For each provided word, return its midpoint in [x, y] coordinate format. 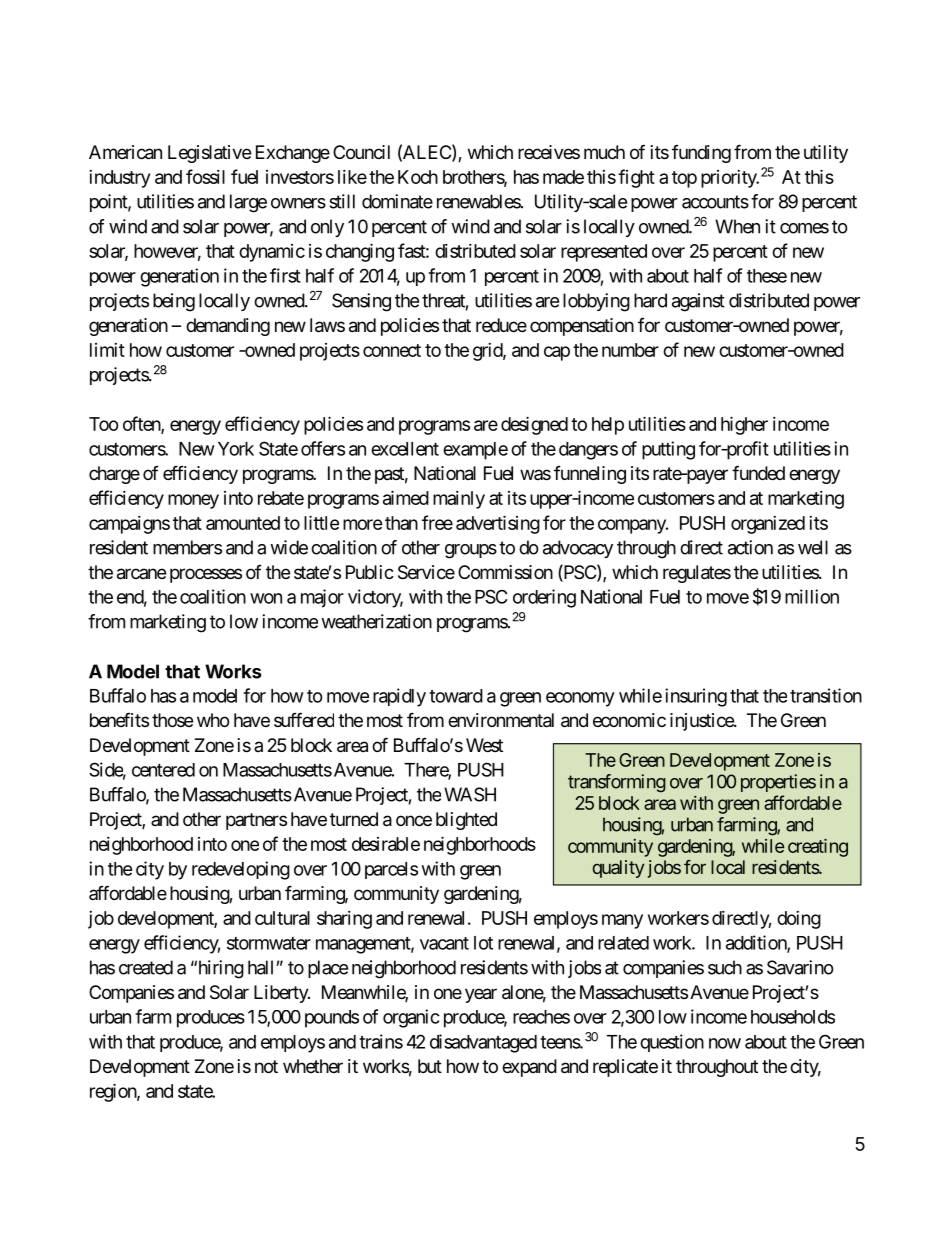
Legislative [209, 154]
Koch [418, 177]
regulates [697, 574]
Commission [505, 572]
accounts [715, 202]
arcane [141, 574]
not [266, 1066]
